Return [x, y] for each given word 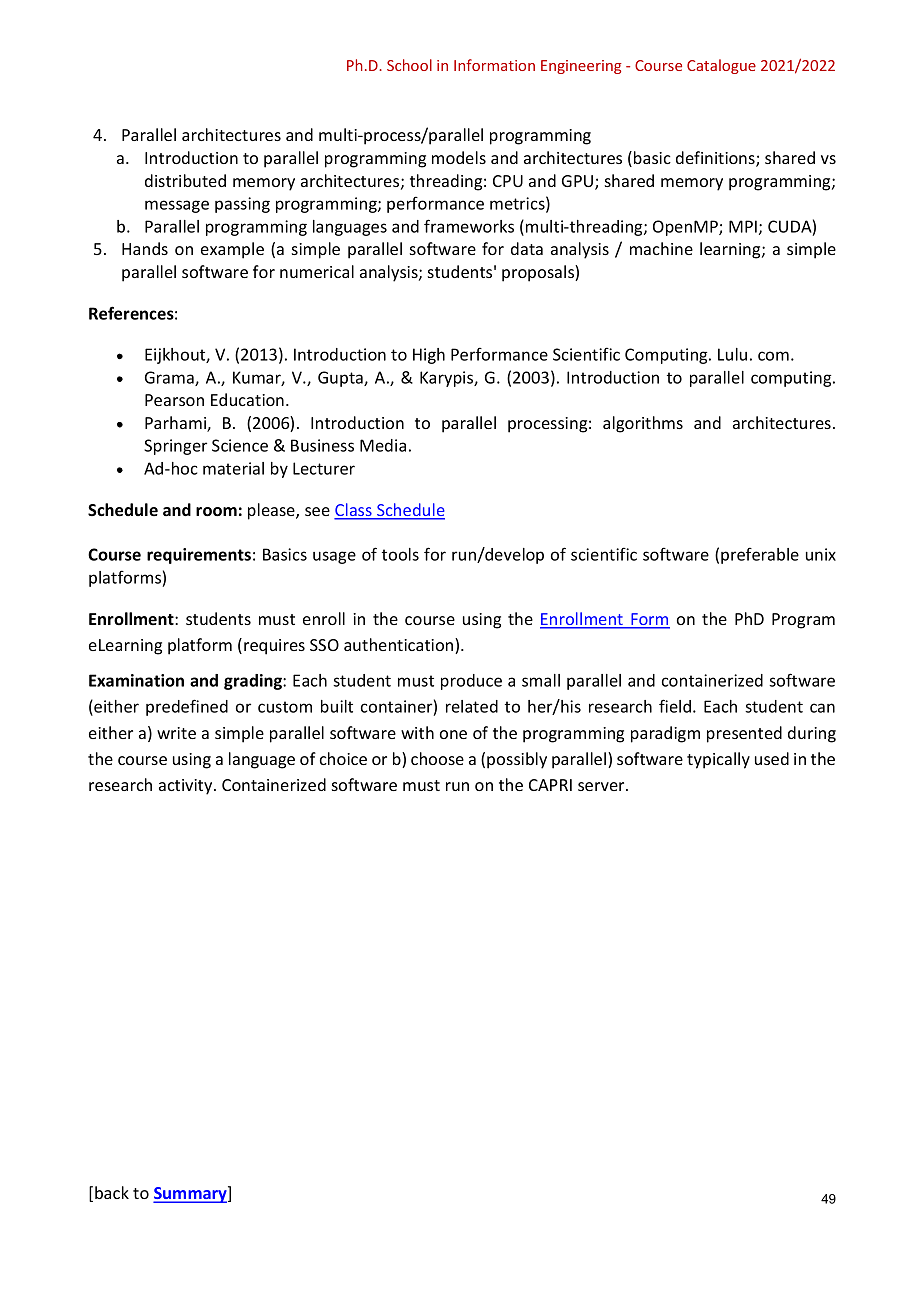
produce [471, 682]
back [112, 1192]
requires [274, 647]
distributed [185, 180]
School [409, 65]
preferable [760, 555]
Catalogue [721, 66]
